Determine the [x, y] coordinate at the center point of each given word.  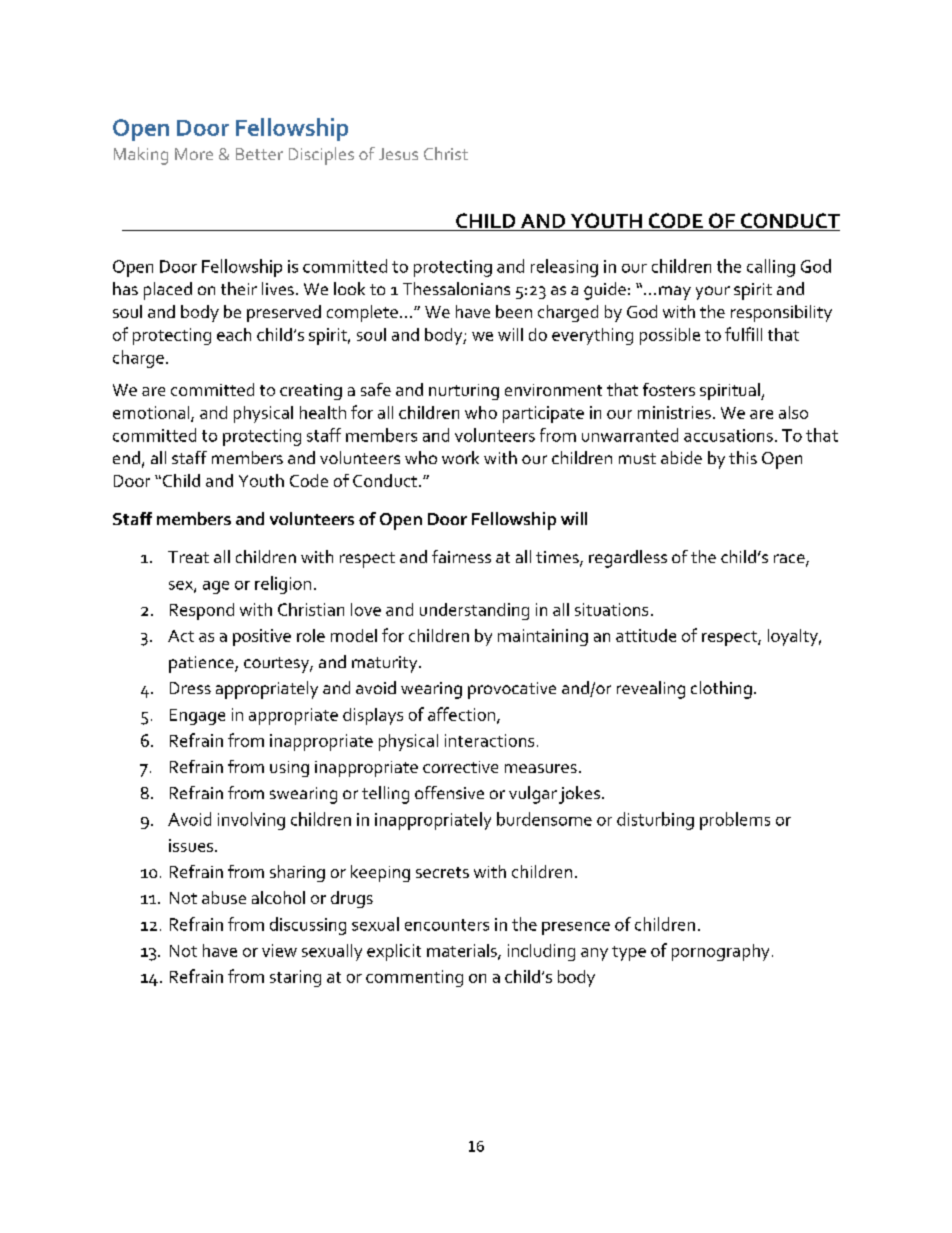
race [790, 560]
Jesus [398, 154]
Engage [197, 717]
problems [735, 821]
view [279, 950]
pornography [720, 952]
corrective [460, 767]
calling [771, 268]
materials [463, 951]
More [194, 154]
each [234, 334]
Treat [188, 557]
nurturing [464, 392]
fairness [461, 556]
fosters [669, 389]
